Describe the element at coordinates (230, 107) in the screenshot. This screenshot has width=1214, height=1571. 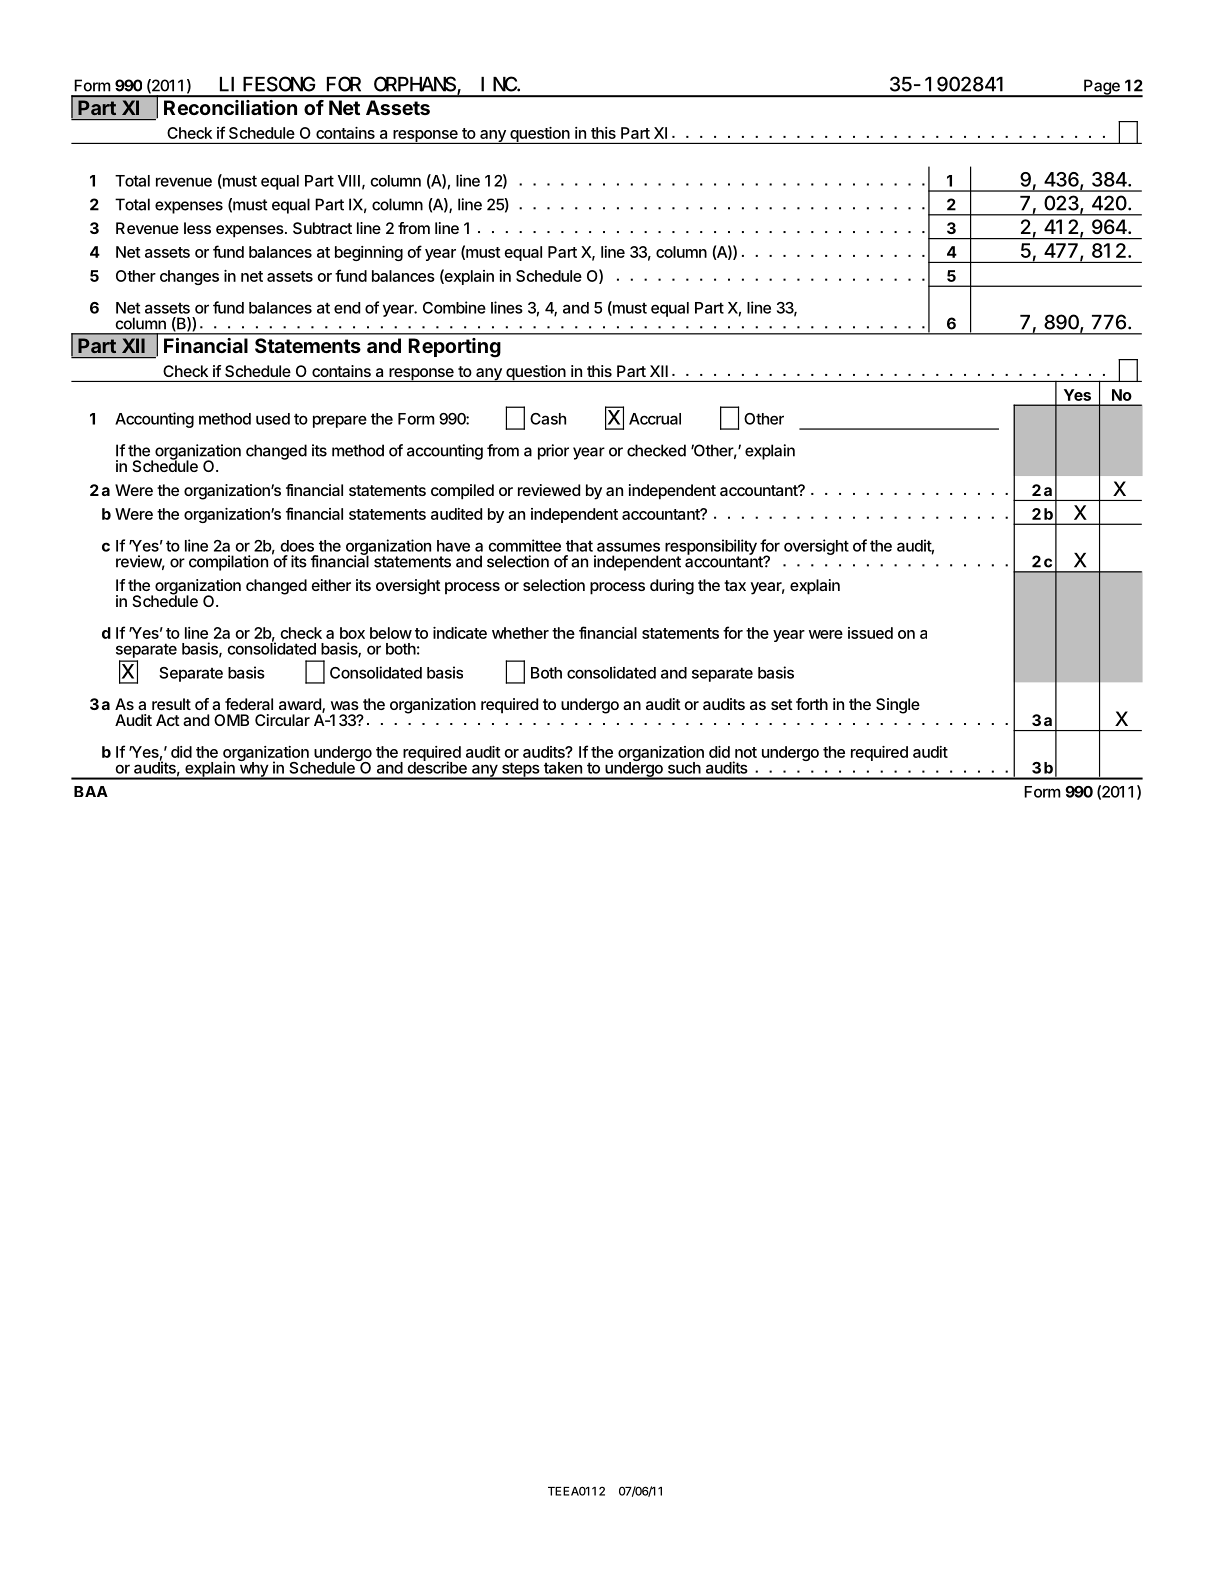
I see `Reconciliation` at that location.
